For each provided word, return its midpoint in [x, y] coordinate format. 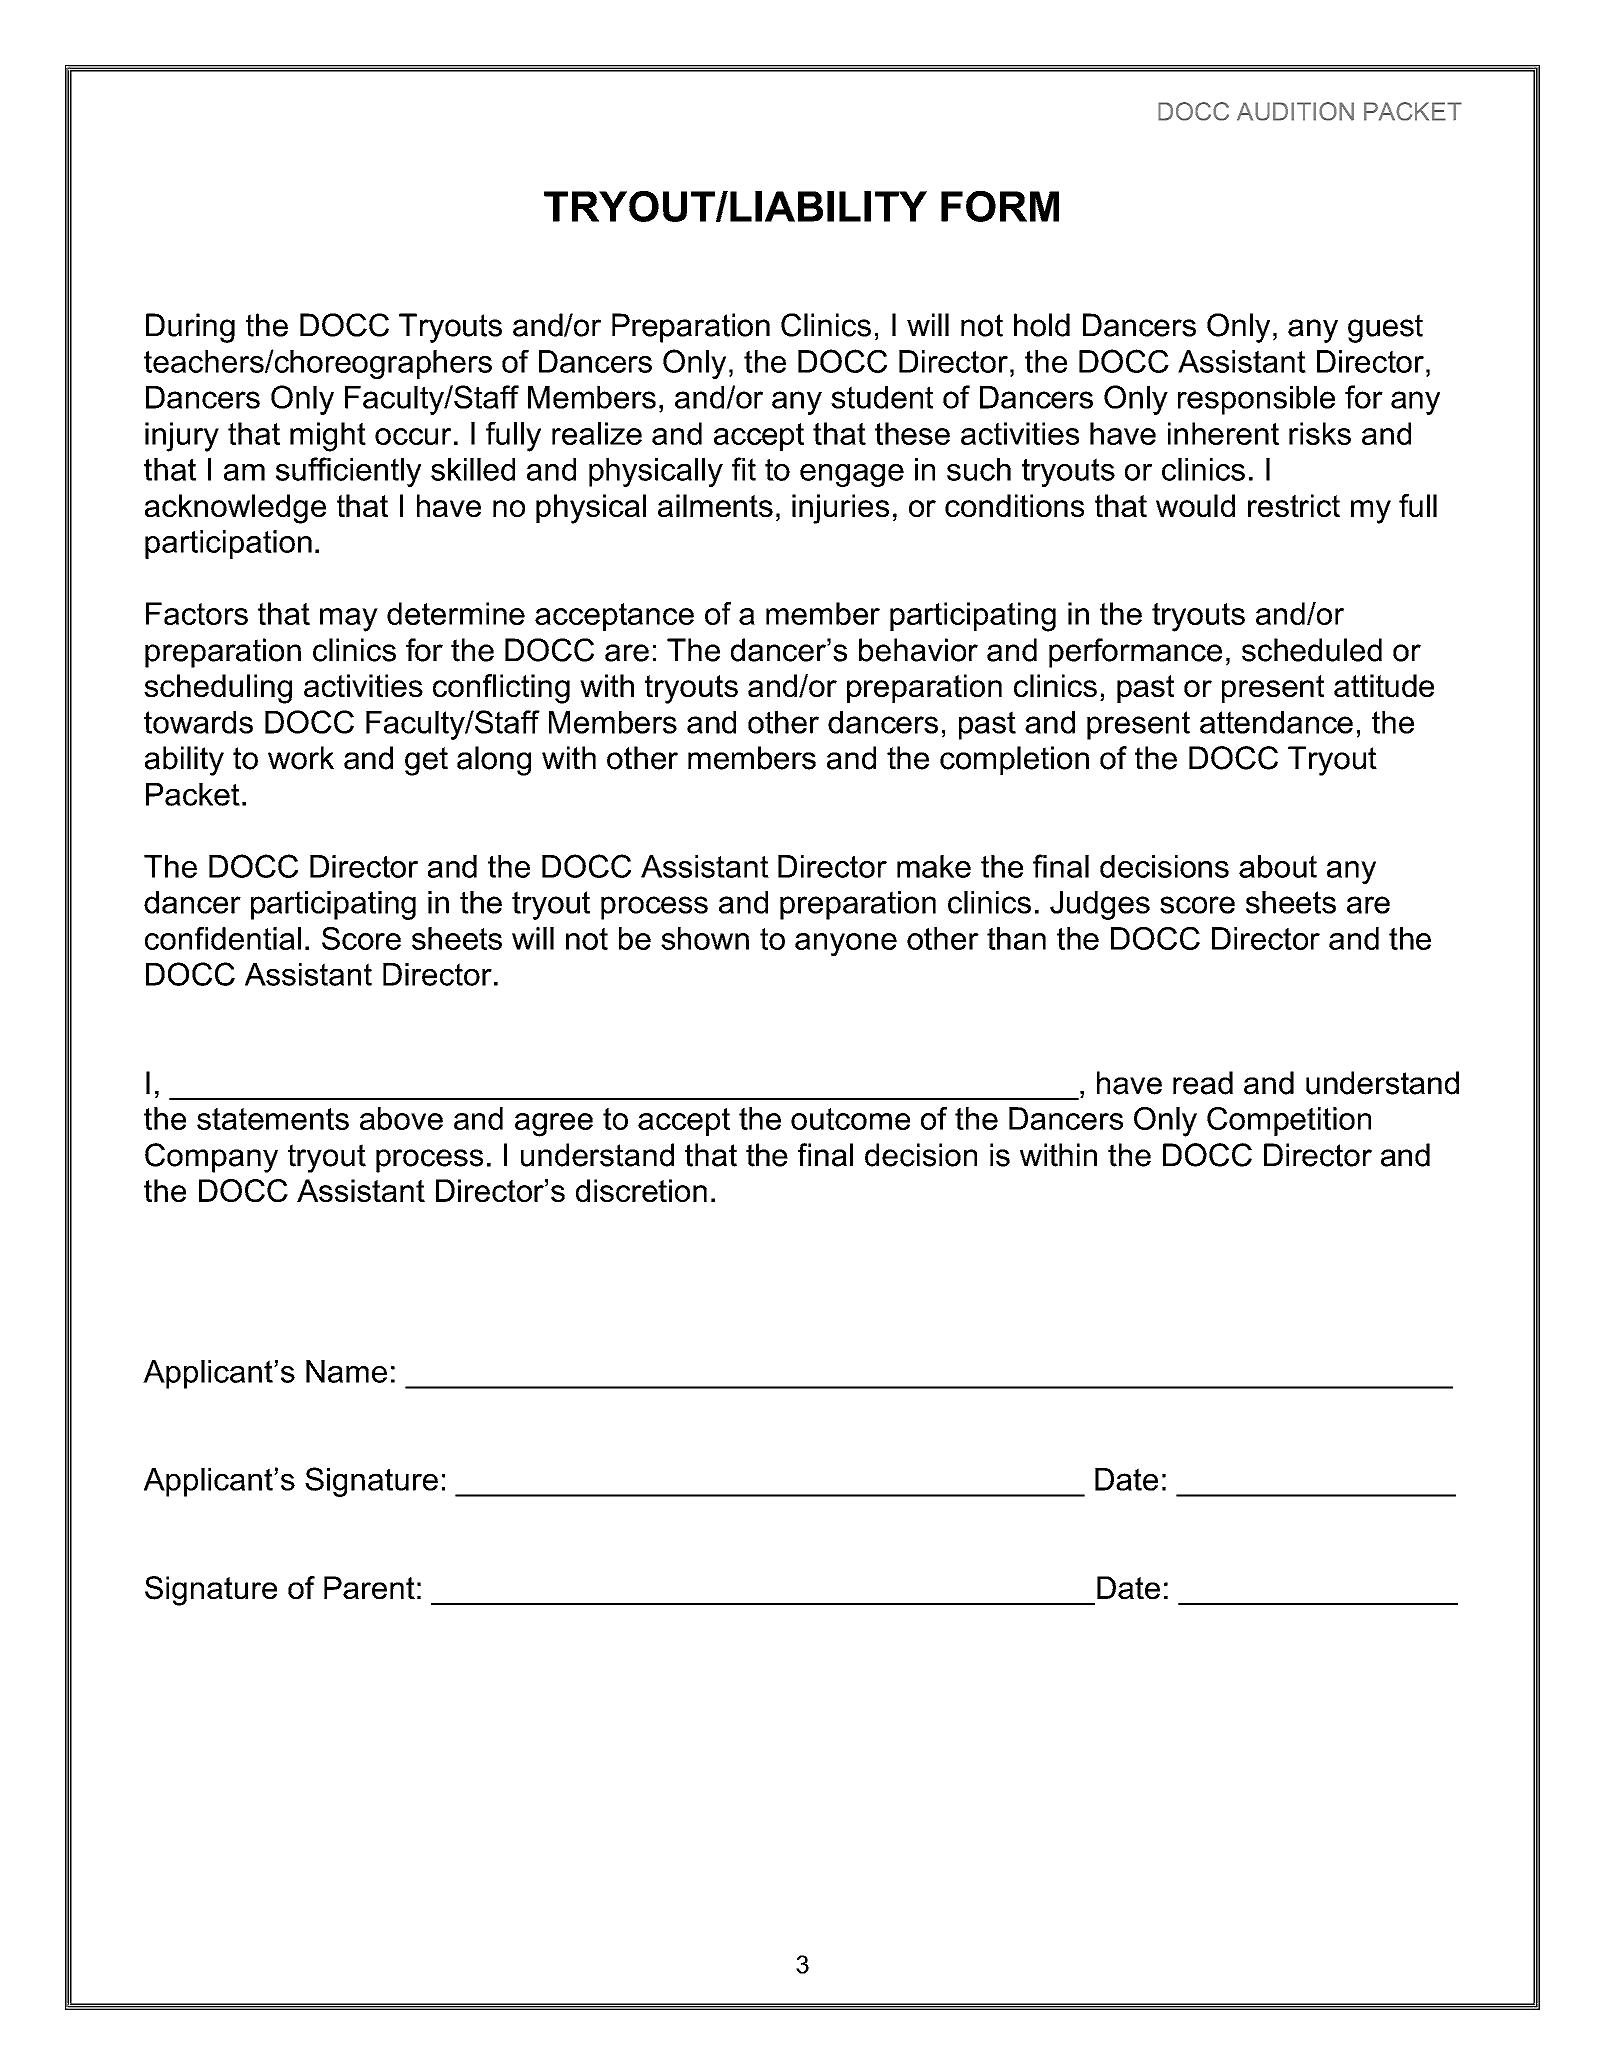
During [190, 328]
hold [1042, 325]
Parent [369, 1588]
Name [346, 1371]
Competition [1289, 1121]
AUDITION [1295, 111]
